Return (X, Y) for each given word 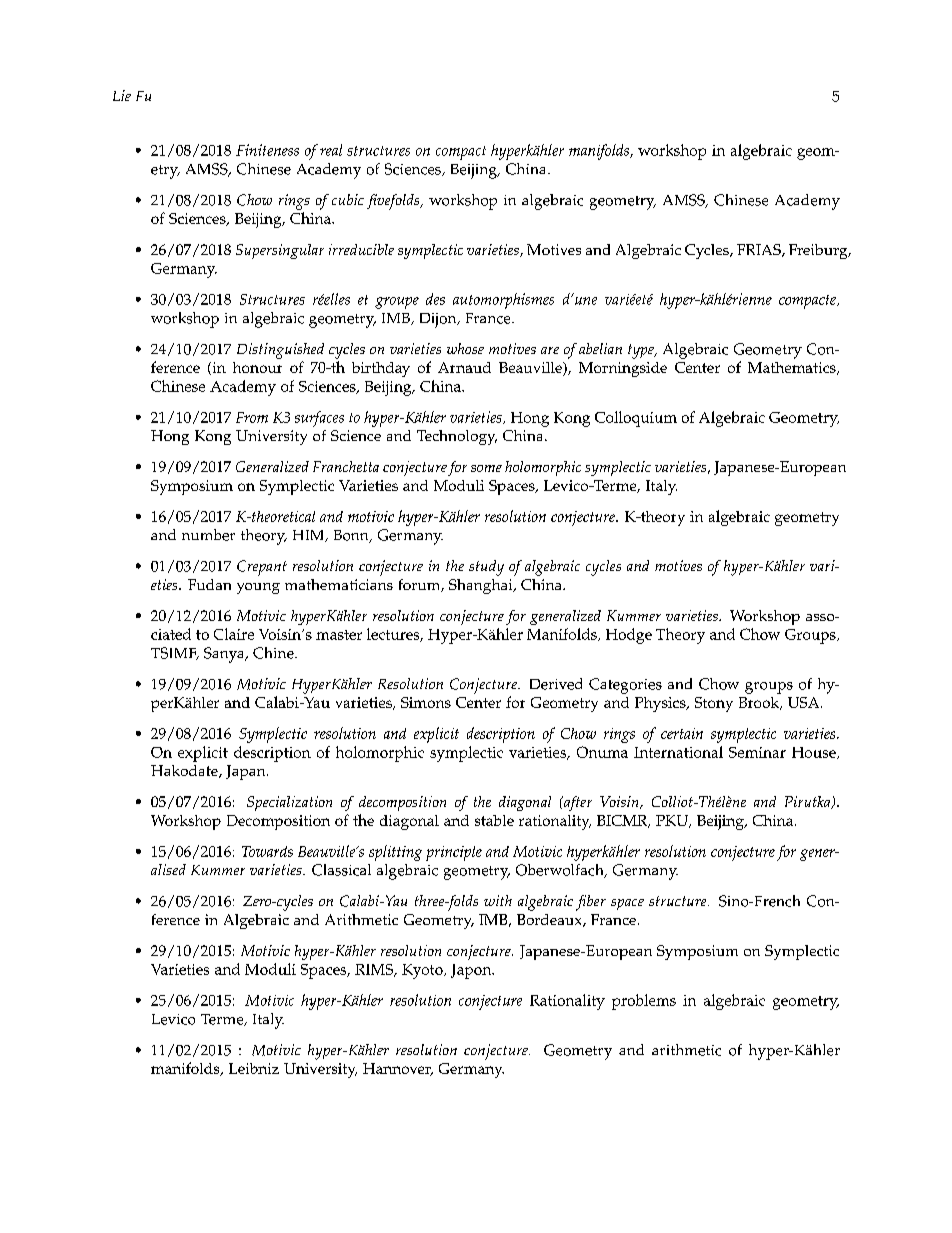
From (252, 417)
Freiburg (819, 251)
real (331, 150)
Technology (457, 437)
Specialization (289, 803)
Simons (426, 702)
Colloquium (636, 419)
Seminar (757, 752)
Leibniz (254, 1068)
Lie (122, 95)
